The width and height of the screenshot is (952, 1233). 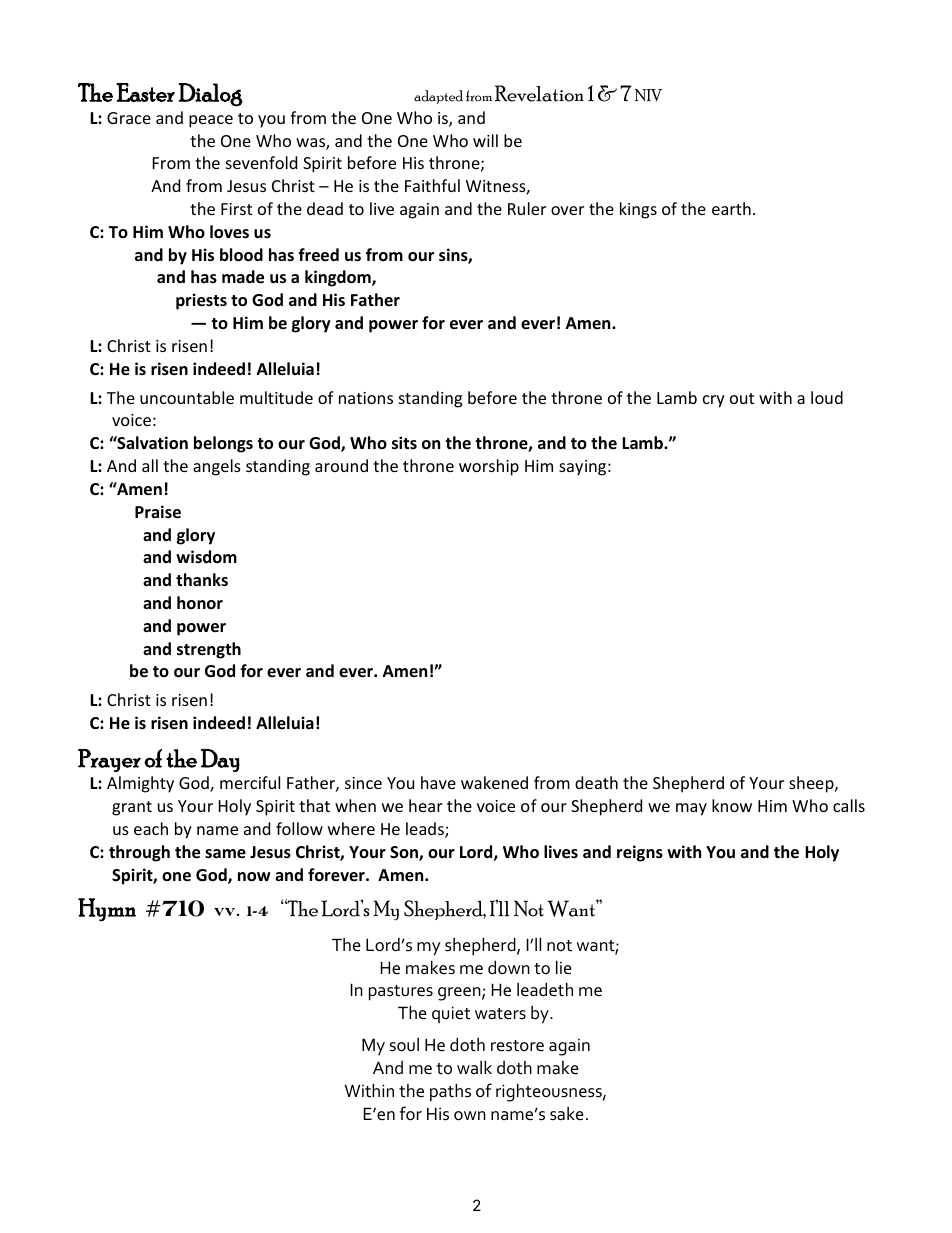 I want to click on sheep, so click(x=812, y=784).
